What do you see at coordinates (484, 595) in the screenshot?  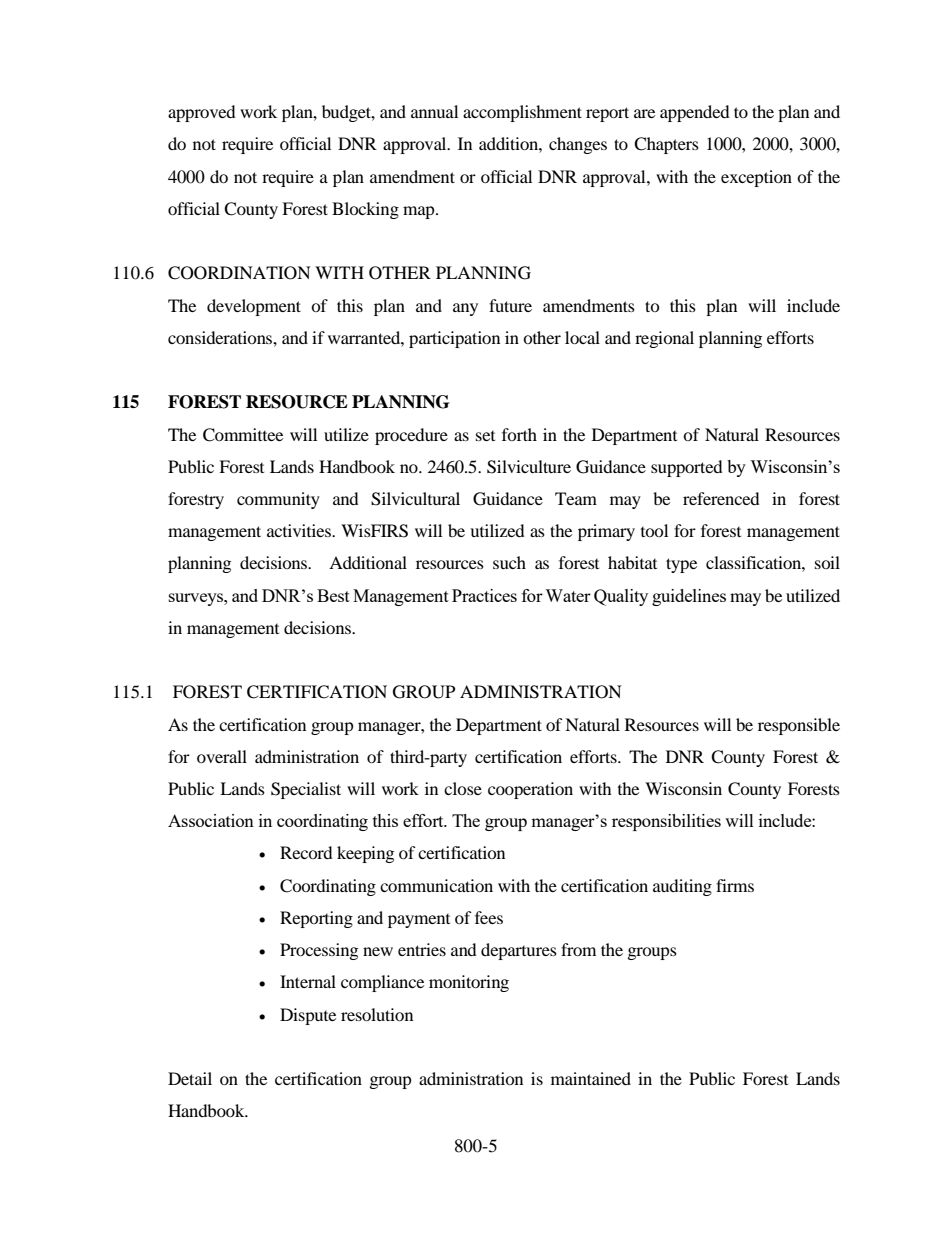 I see `Practices` at bounding box center [484, 595].
